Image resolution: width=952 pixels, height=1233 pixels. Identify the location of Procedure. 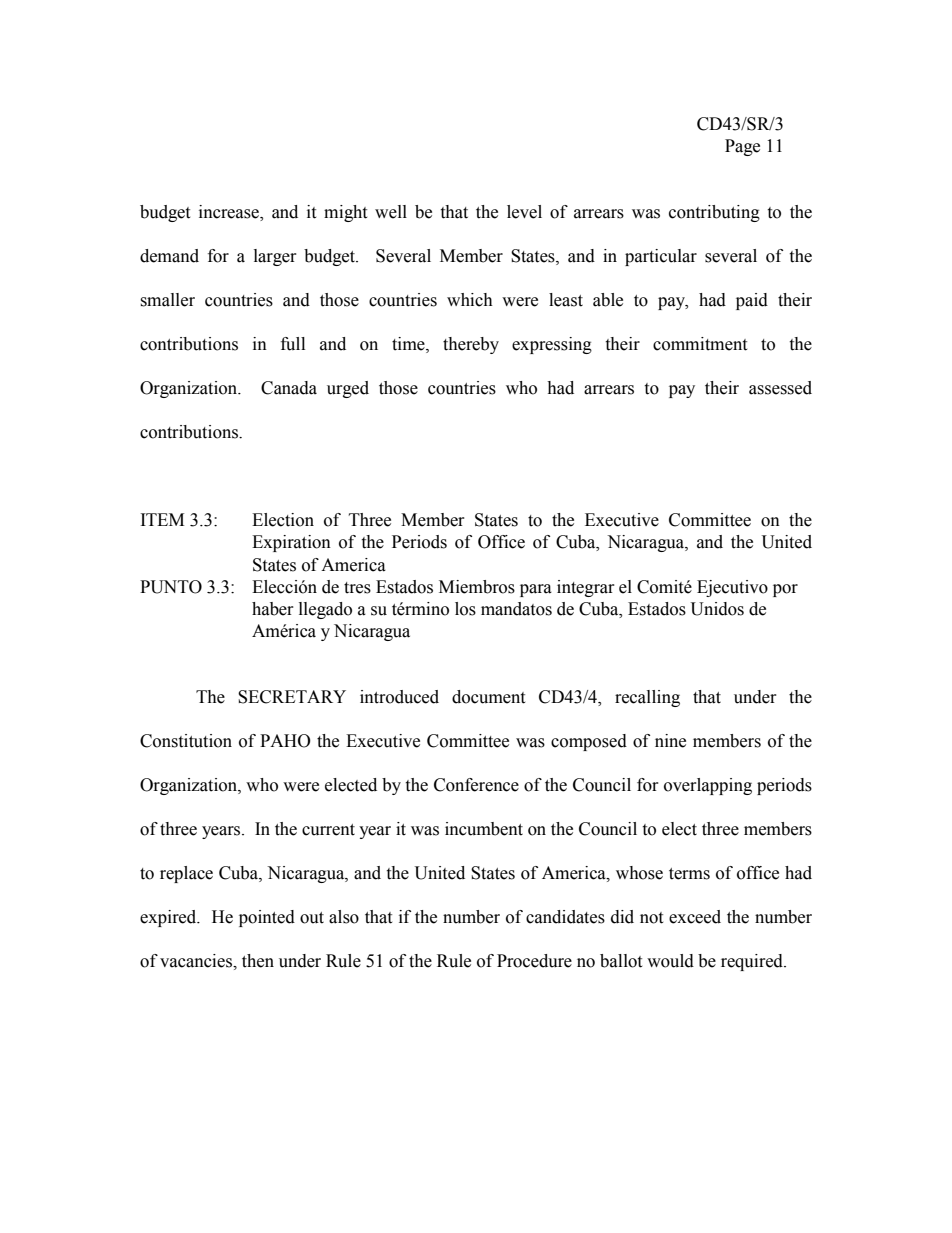
(534, 961).
